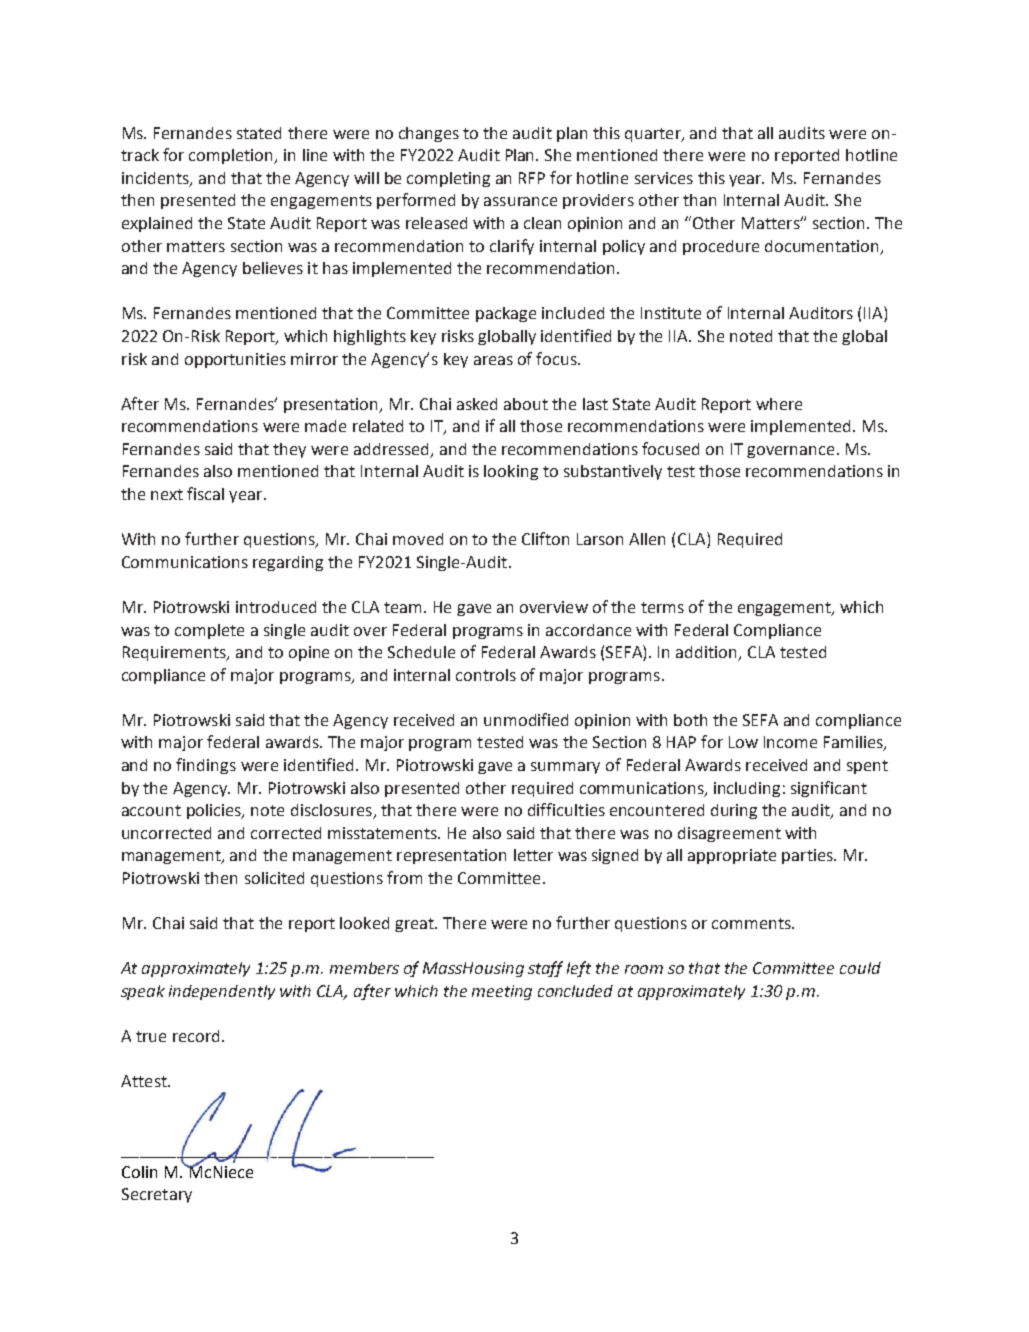 The height and width of the page is (1332, 1029). I want to click on could, so click(860, 968).
